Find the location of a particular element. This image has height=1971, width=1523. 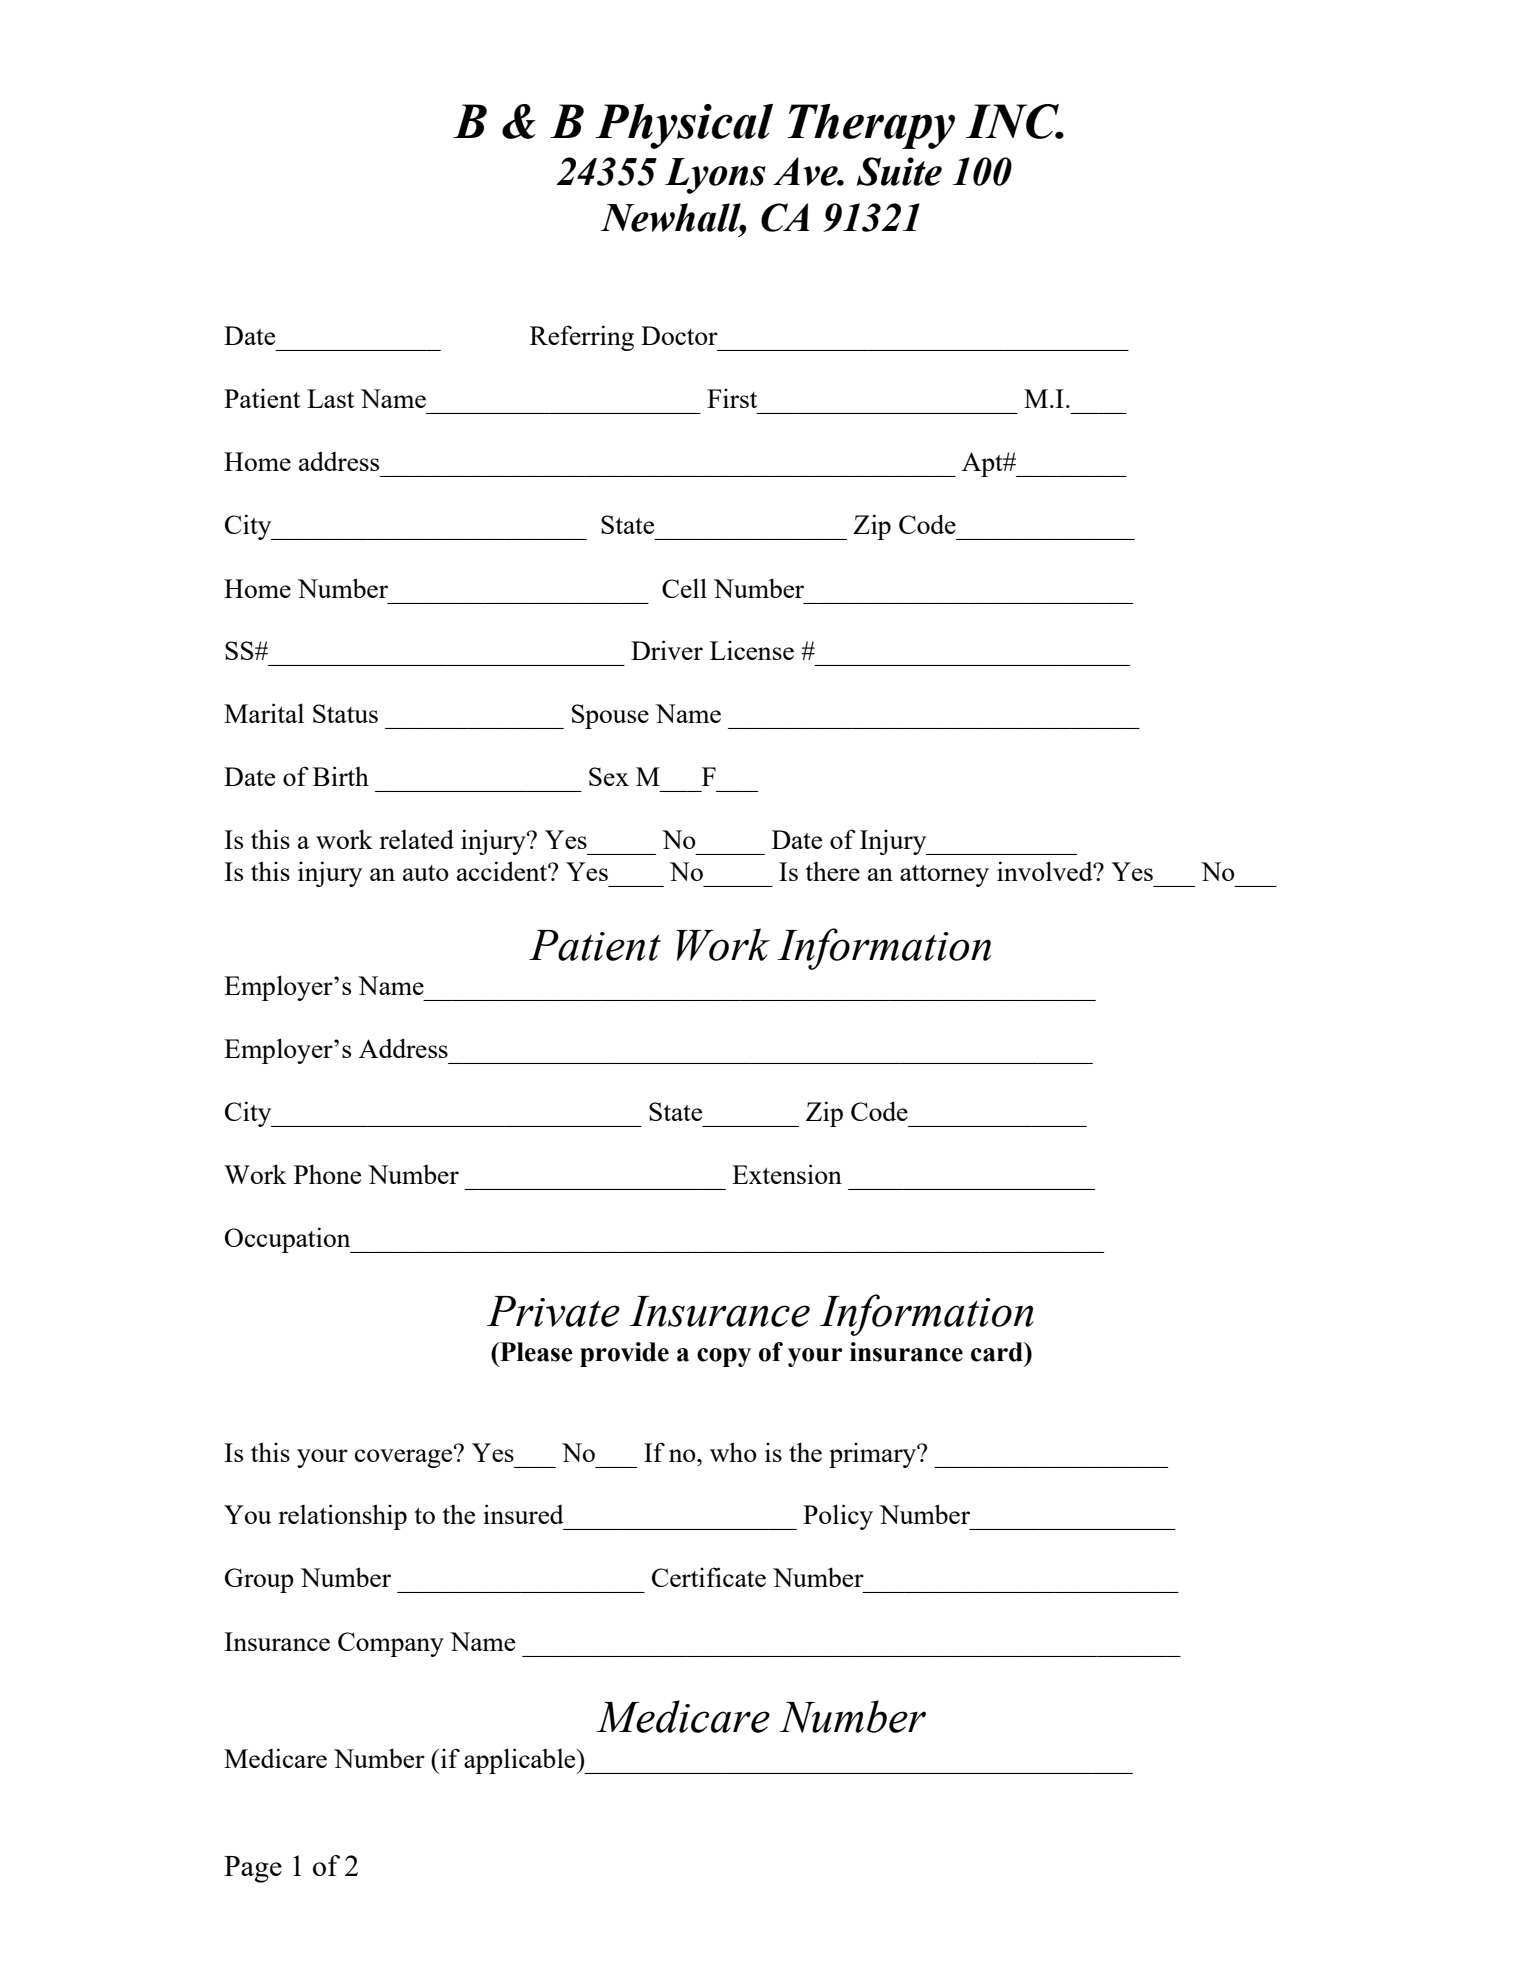

provide is located at coordinates (624, 1354).
